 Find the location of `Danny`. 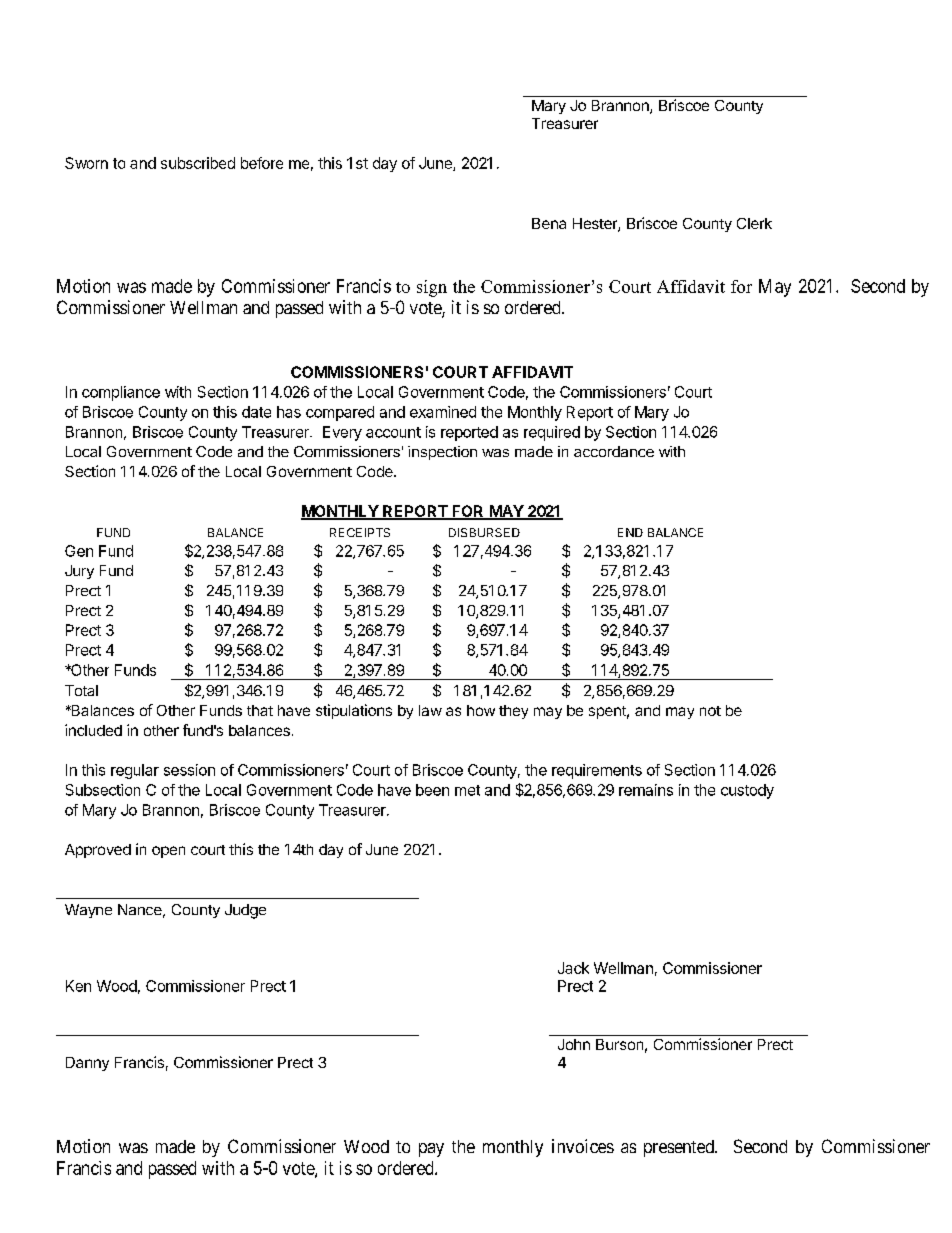

Danny is located at coordinates (87, 1064).
